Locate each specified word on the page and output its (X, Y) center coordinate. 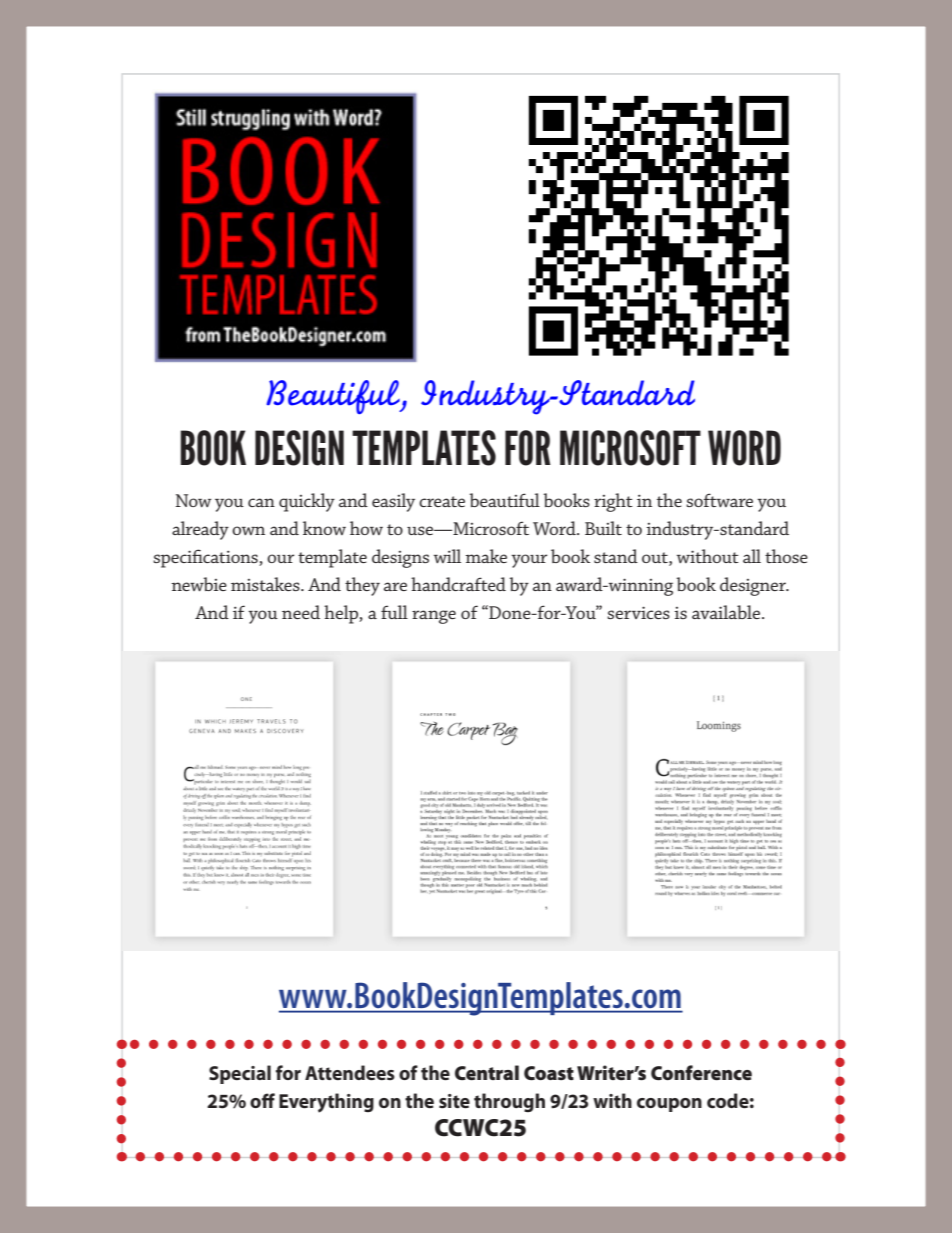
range (434, 617)
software (719, 500)
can (261, 502)
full (394, 612)
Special (240, 1074)
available (727, 612)
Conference (701, 1072)
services (638, 612)
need (301, 612)
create (442, 501)
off (262, 1100)
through (509, 1102)
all (752, 556)
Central (487, 1072)
